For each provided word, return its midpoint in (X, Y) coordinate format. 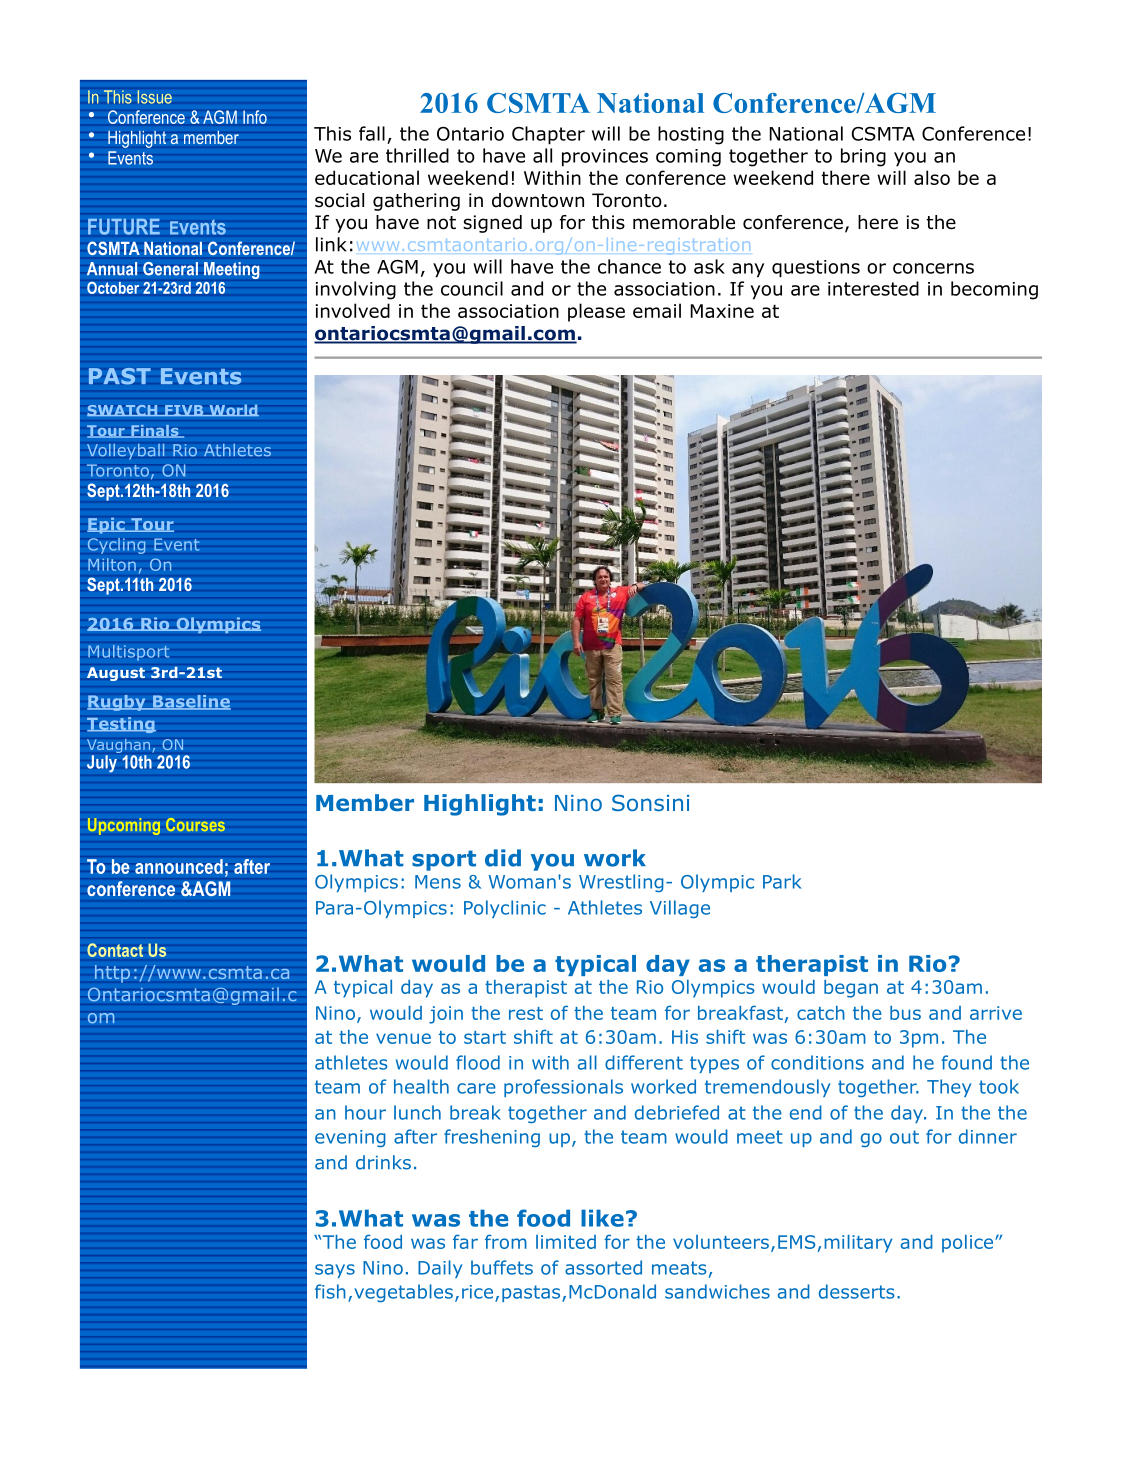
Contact (115, 950)
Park (782, 881)
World (233, 410)
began (851, 989)
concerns (933, 268)
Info (255, 117)
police (969, 1244)
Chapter (548, 135)
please (596, 312)
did (503, 858)
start (485, 1037)
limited (566, 1242)
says (335, 1271)
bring (863, 157)
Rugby (117, 703)
